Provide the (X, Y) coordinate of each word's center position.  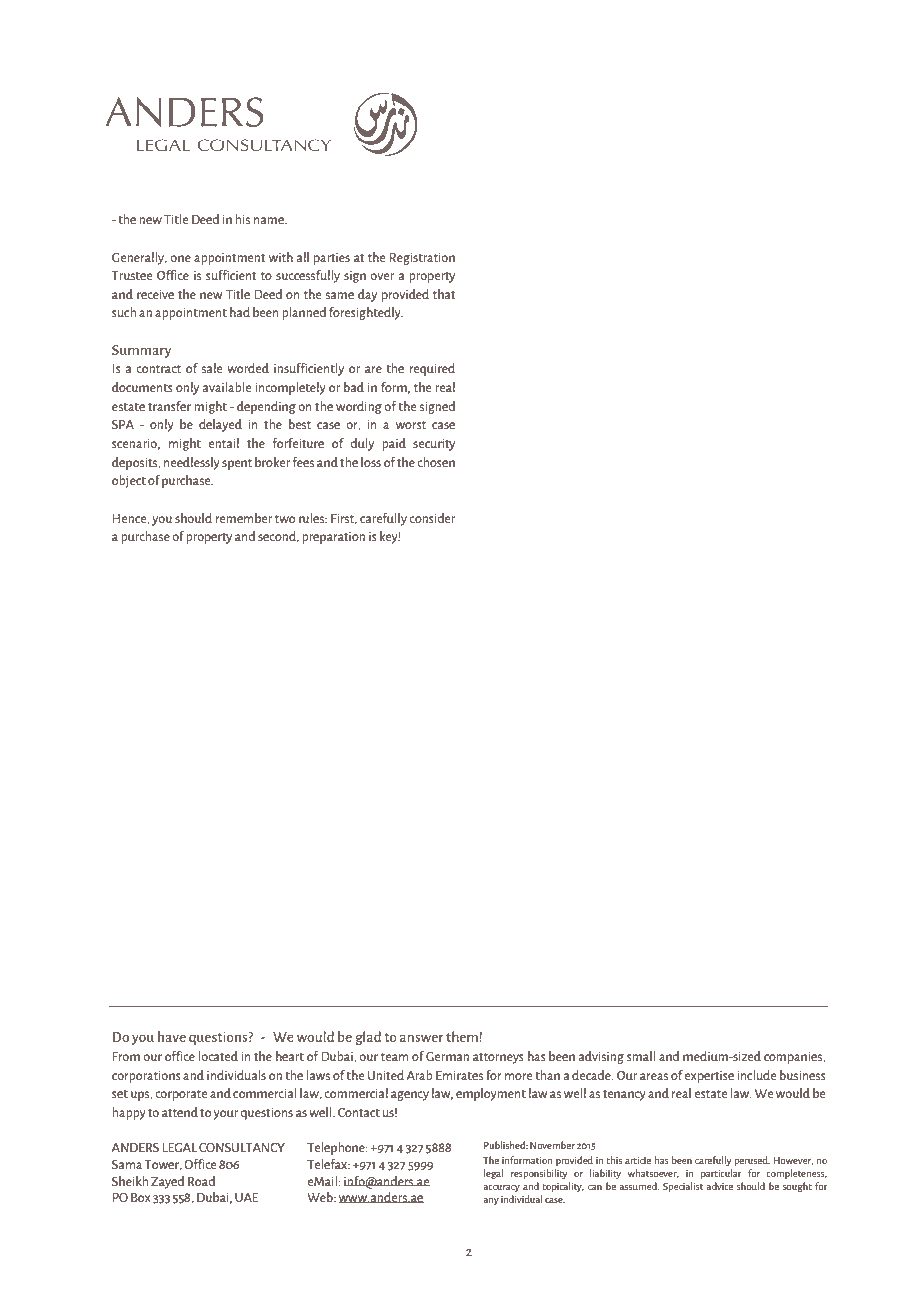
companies (794, 1057)
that (444, 294)
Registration (422, 258)
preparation (333, 537)
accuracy (501, 1188)
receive (155, 294)
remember (244, 518)
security (434, 444)
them (463, 1036)
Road (202, 1181)
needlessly (192, 463)
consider (432, 518)
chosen (436, 462)
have (172, 1036)
